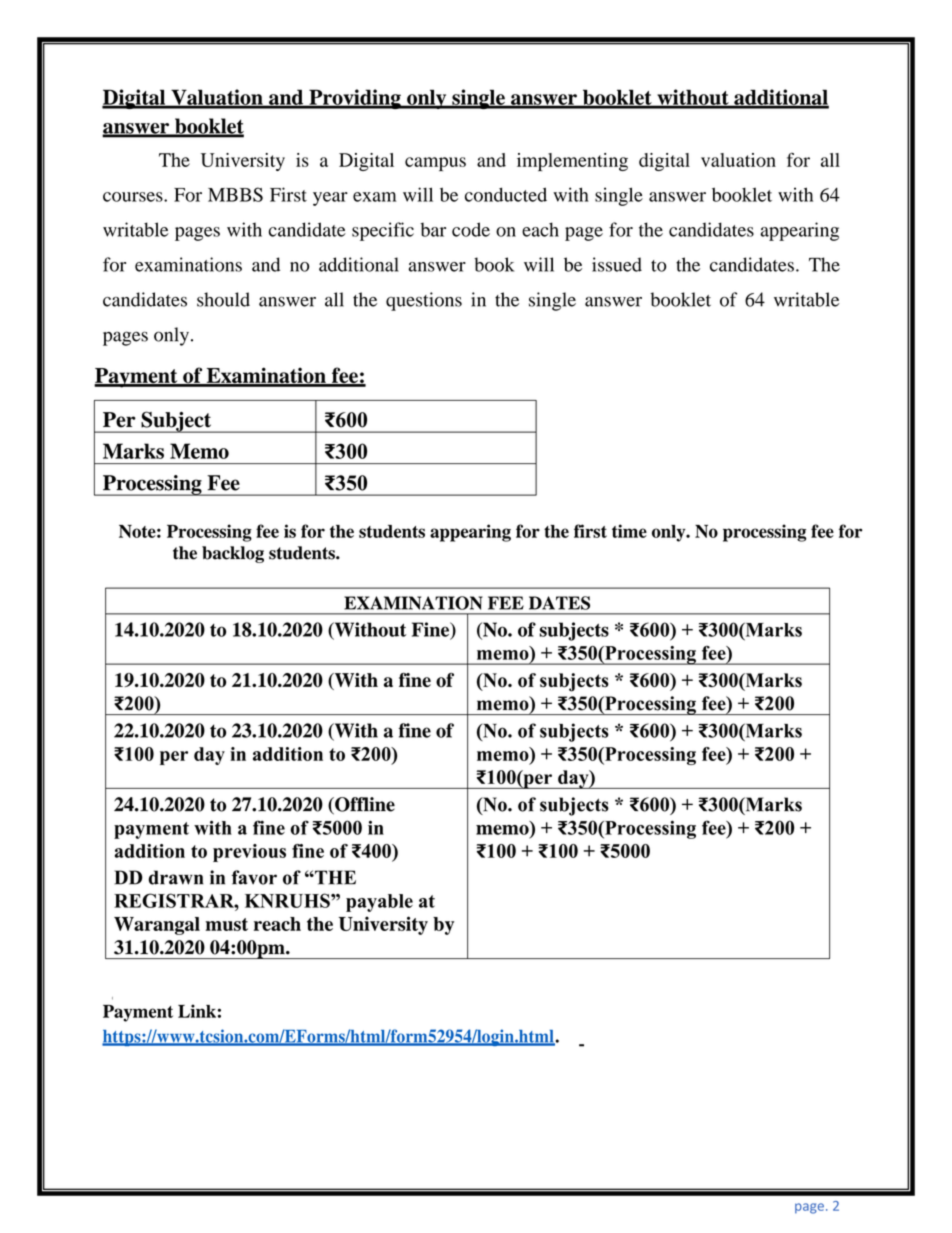  What do you see at coordinates (383, 231) in the screenshot?
I see `specific` at bounding box center [383, 231].
